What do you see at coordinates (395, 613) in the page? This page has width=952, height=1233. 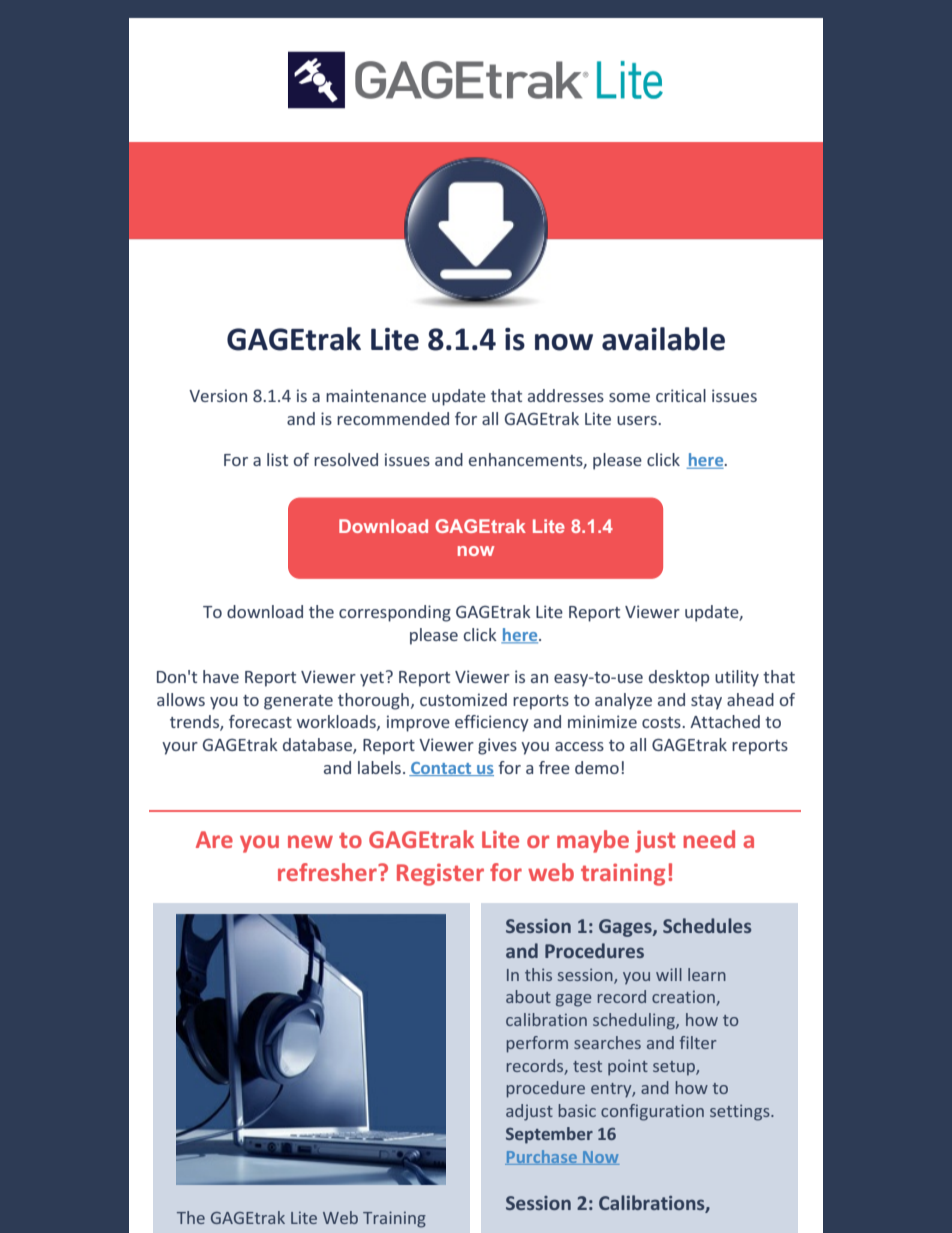 I see `corresponding` at bounding box center [395, 613].
